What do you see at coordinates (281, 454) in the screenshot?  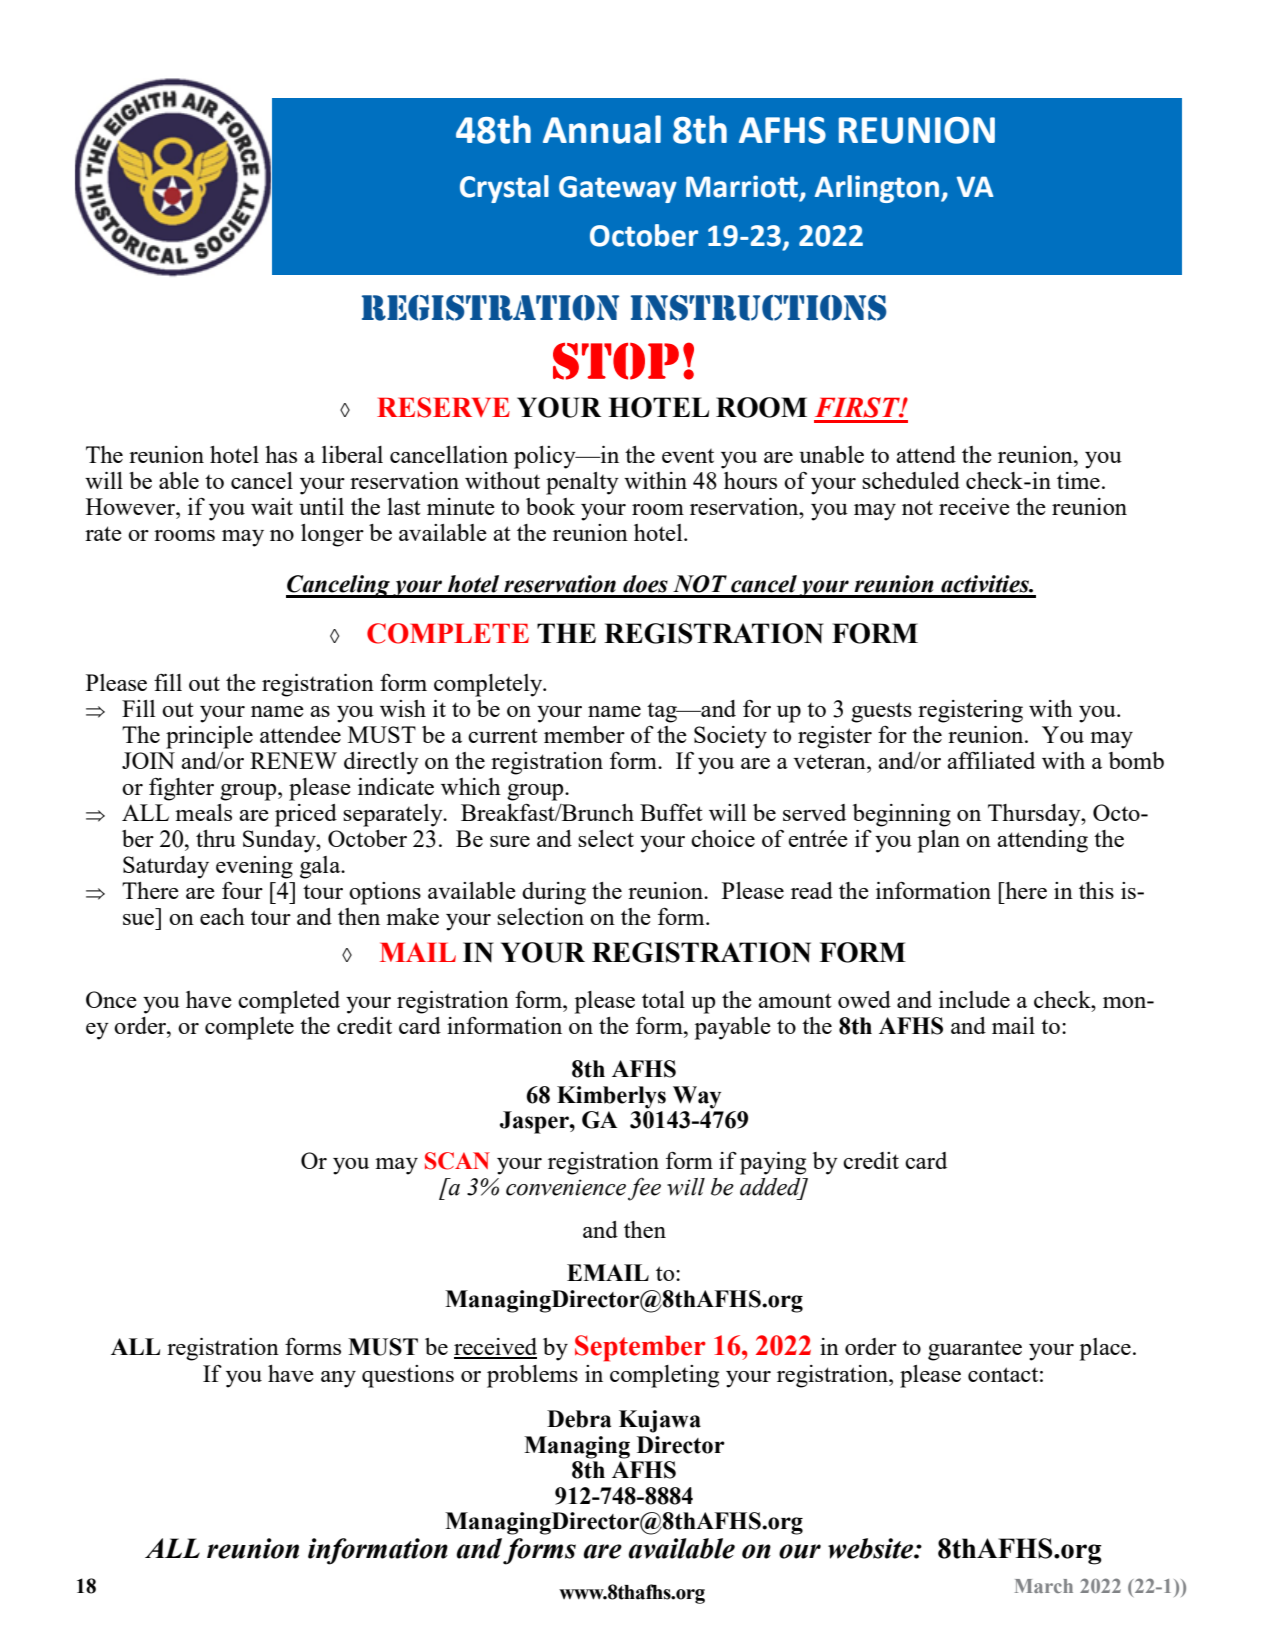 I see `has` at bounding box center [281, 454].
